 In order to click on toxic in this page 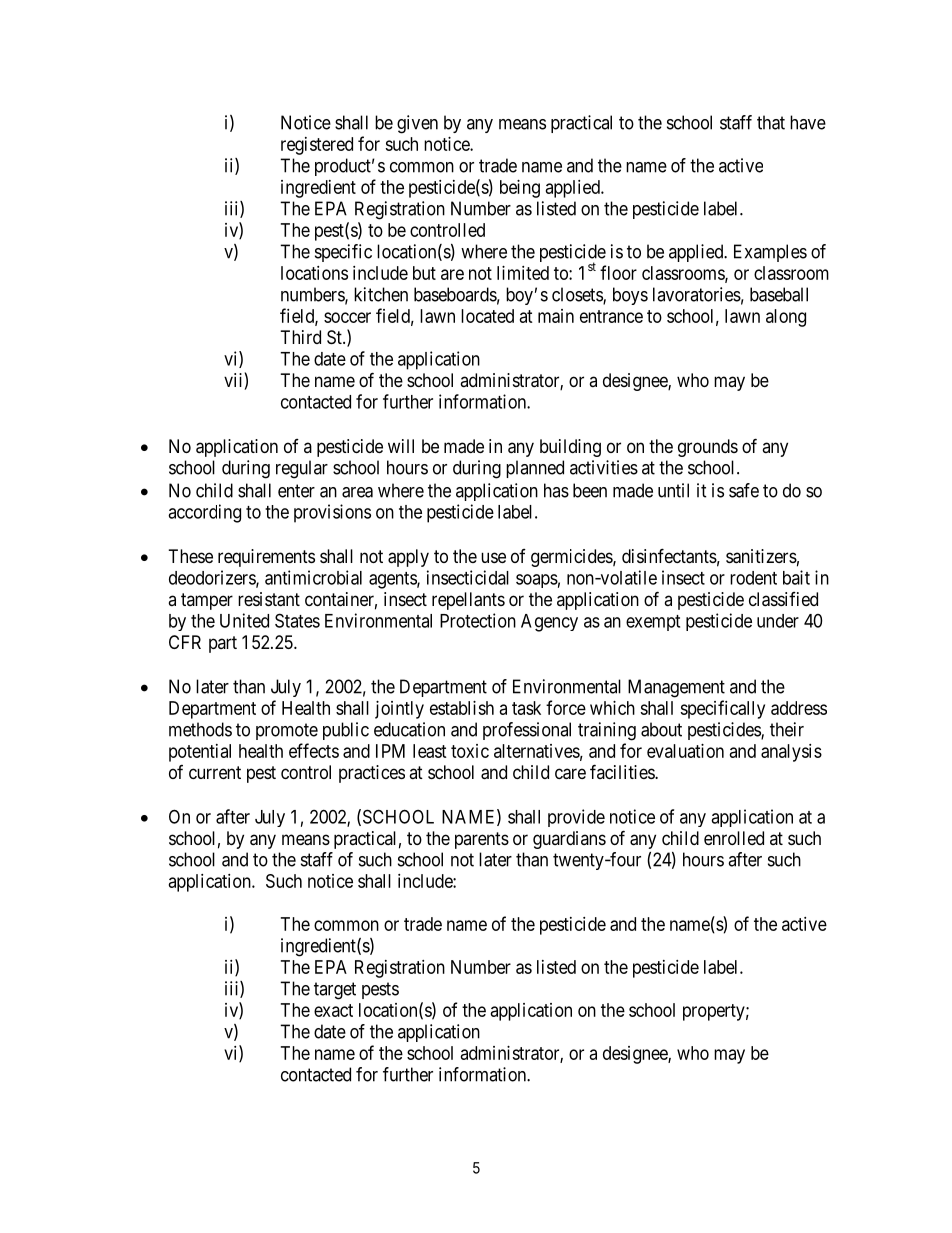, I will do `click(470, 751)`.
